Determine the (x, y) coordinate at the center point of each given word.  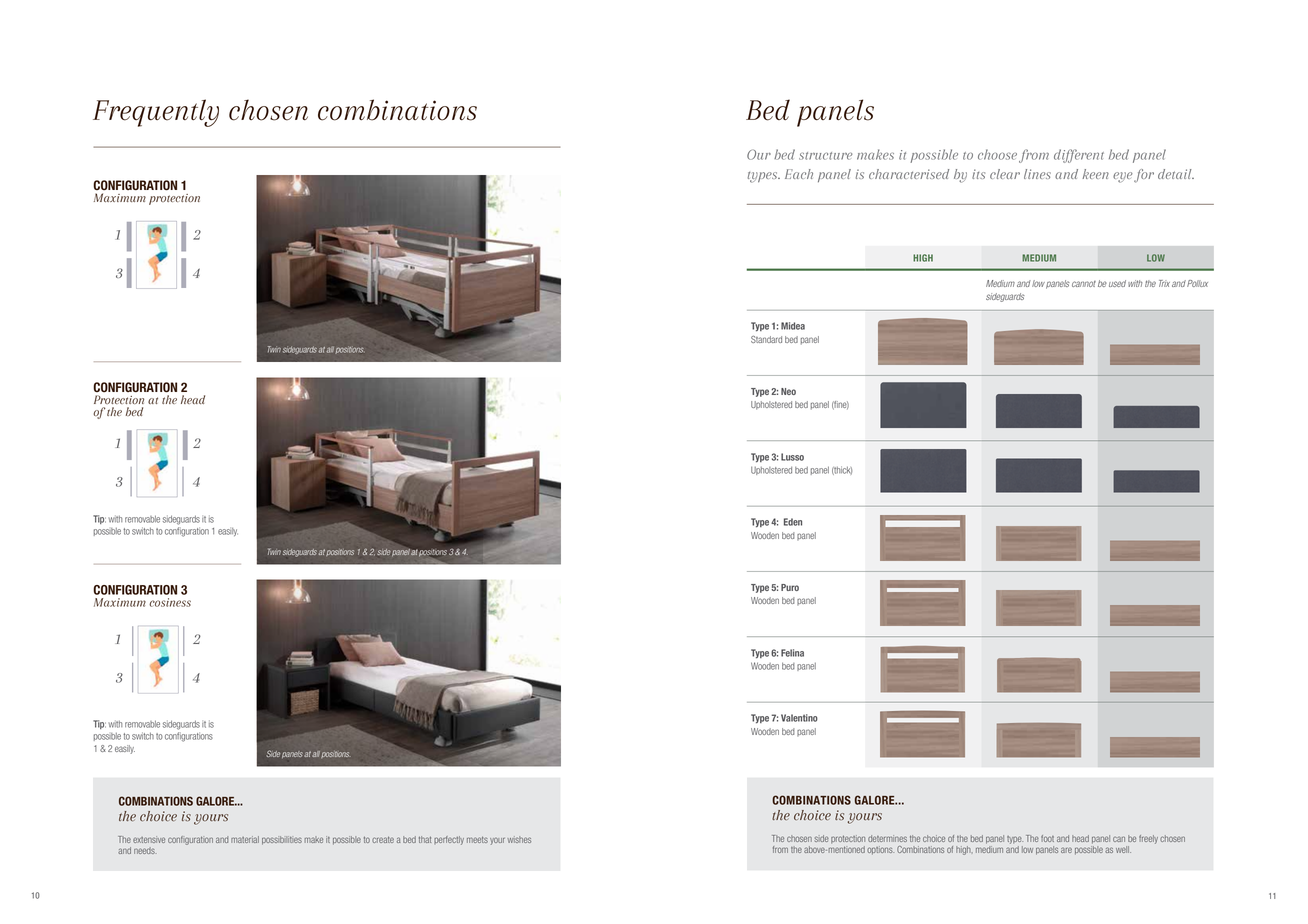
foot (1047, 838)
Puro (790, 587)
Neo (788, 391)
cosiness (170, 602)
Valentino (799, 718)
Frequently (156, 113)
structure (825, 156)
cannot (1084, 284)
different (1079, 156)
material (245, 839)
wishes (519, 839)
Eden (793, 522)
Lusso (792, 457)
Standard (766, 339)
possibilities (282, 840)
